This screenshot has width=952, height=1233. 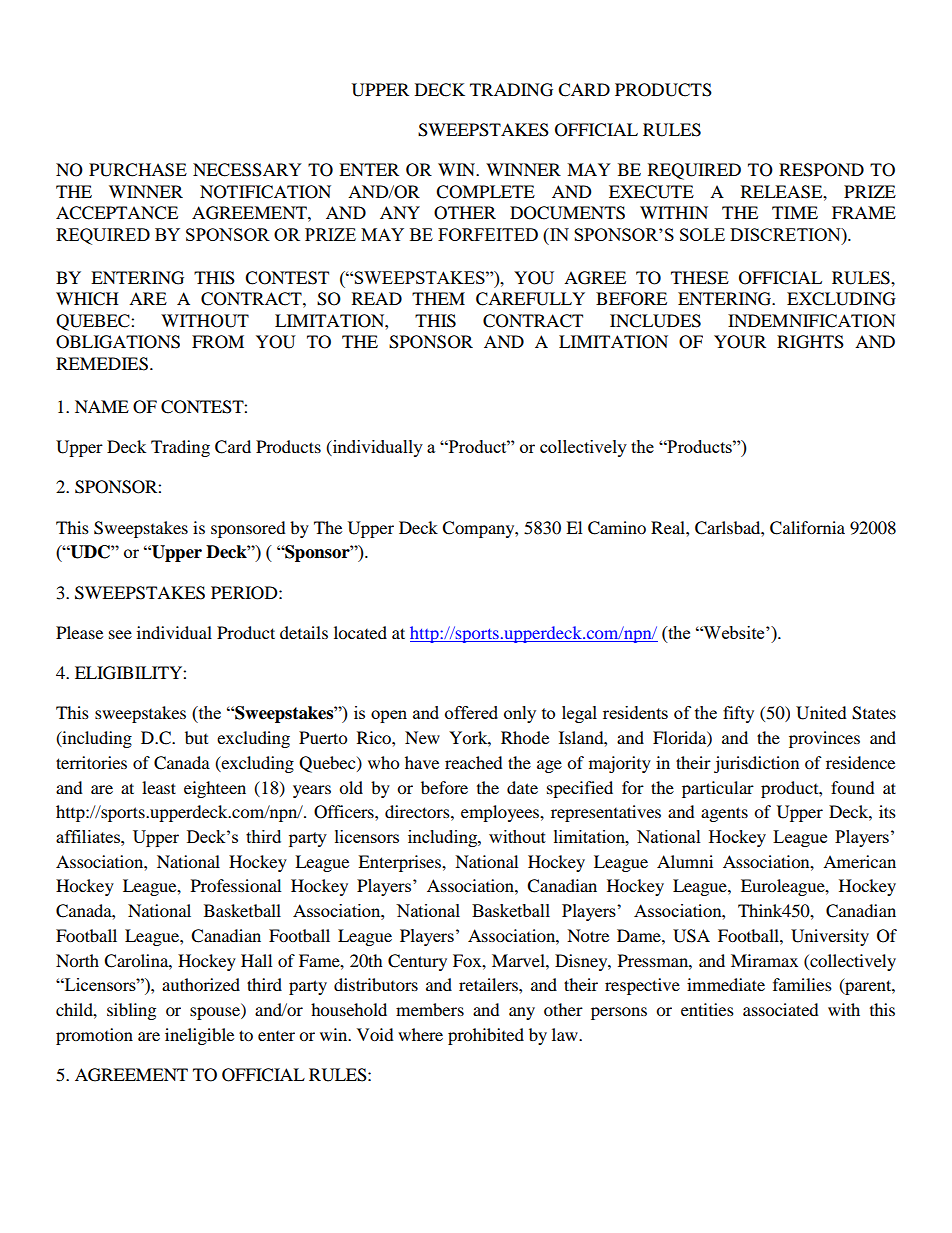 What do you see at coordinates (485, 192) in the screenshot?
I see `COMPLETE` at bounding box center [485, 192].
